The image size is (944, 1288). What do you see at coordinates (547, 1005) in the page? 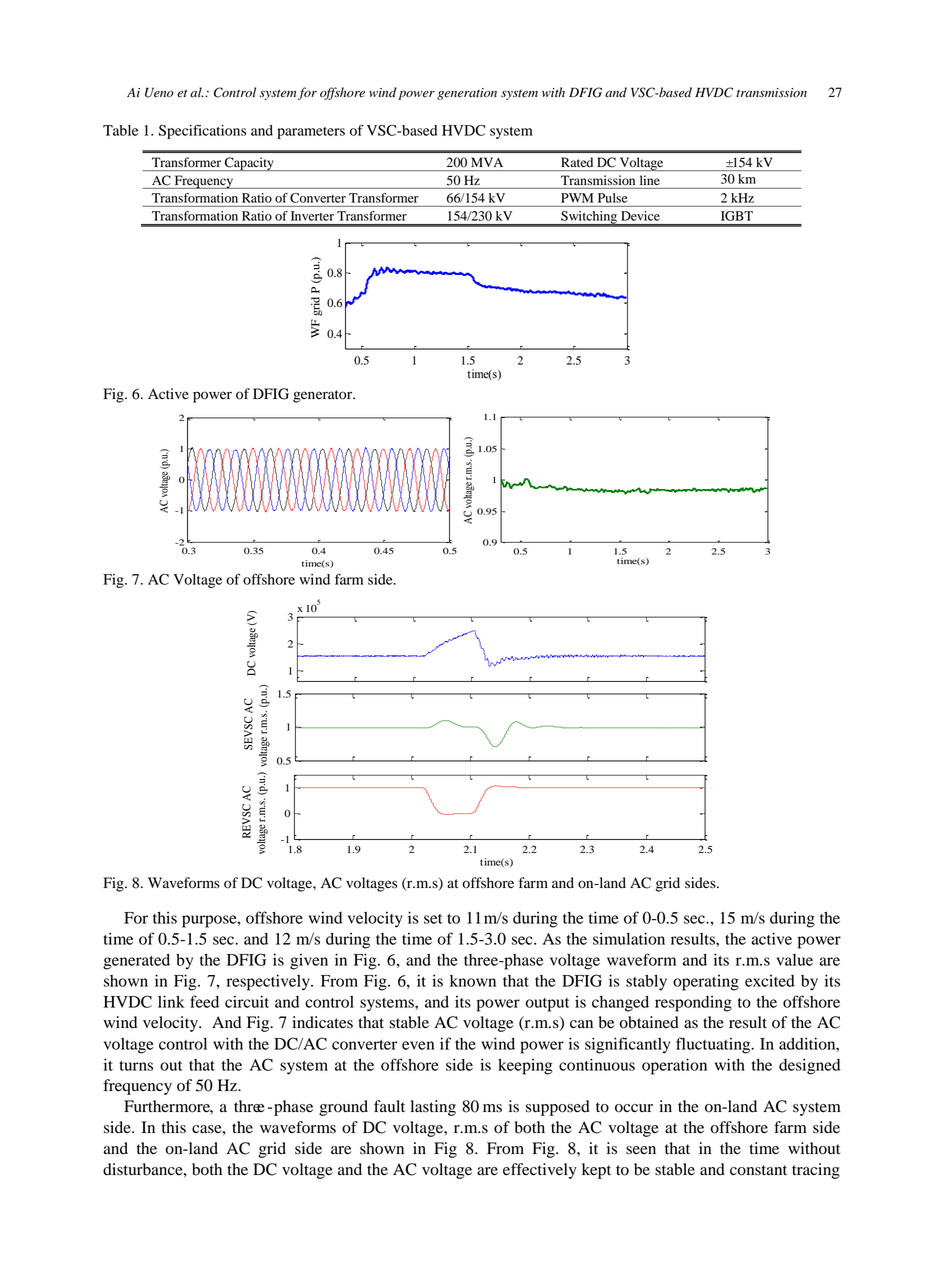
I see `output` at bounding box center [547, 1005].
